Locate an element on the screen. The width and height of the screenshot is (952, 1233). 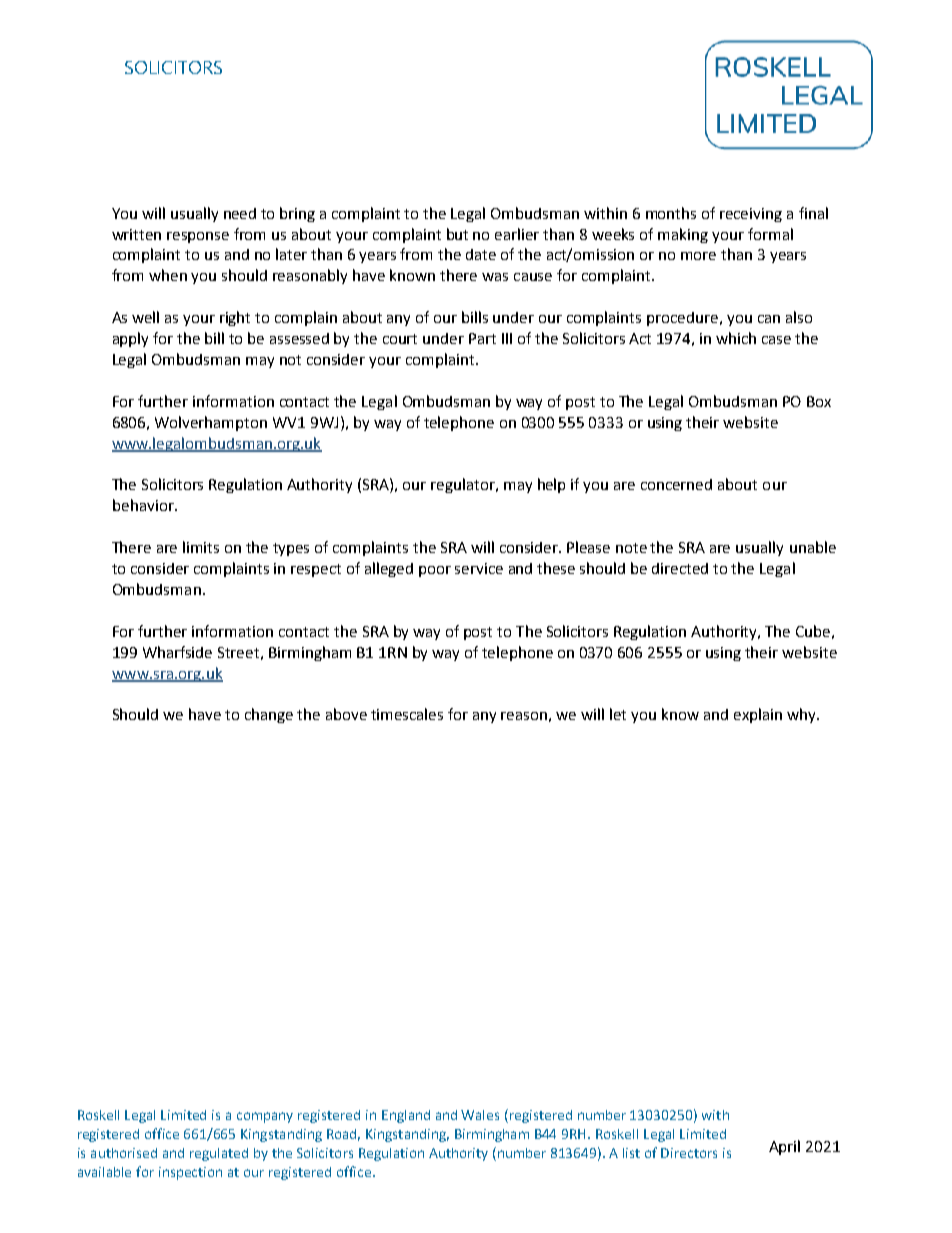
formal is located at coordinates (770, 234).
